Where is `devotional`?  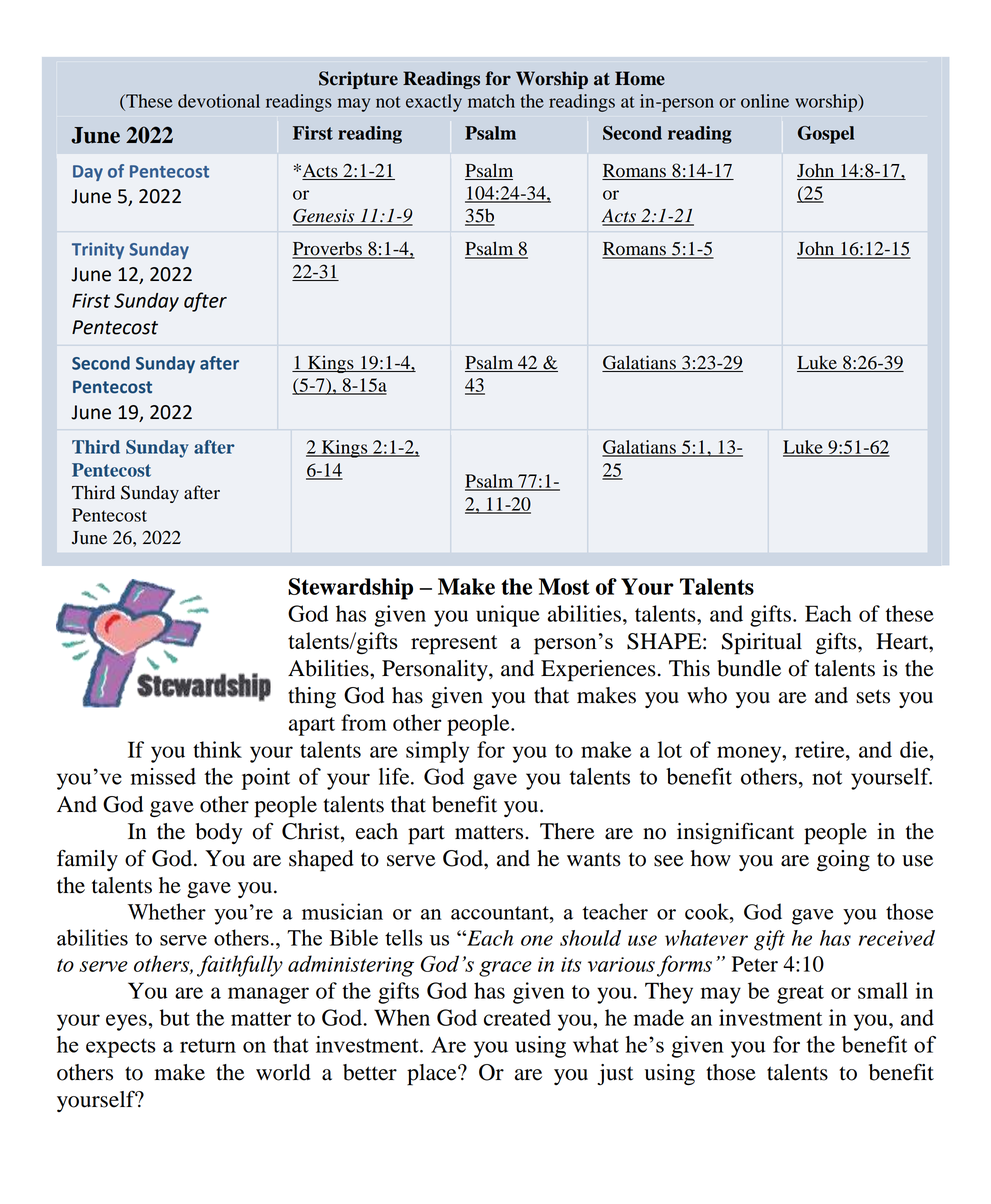 devotional is located at coordinates (219, 101).
